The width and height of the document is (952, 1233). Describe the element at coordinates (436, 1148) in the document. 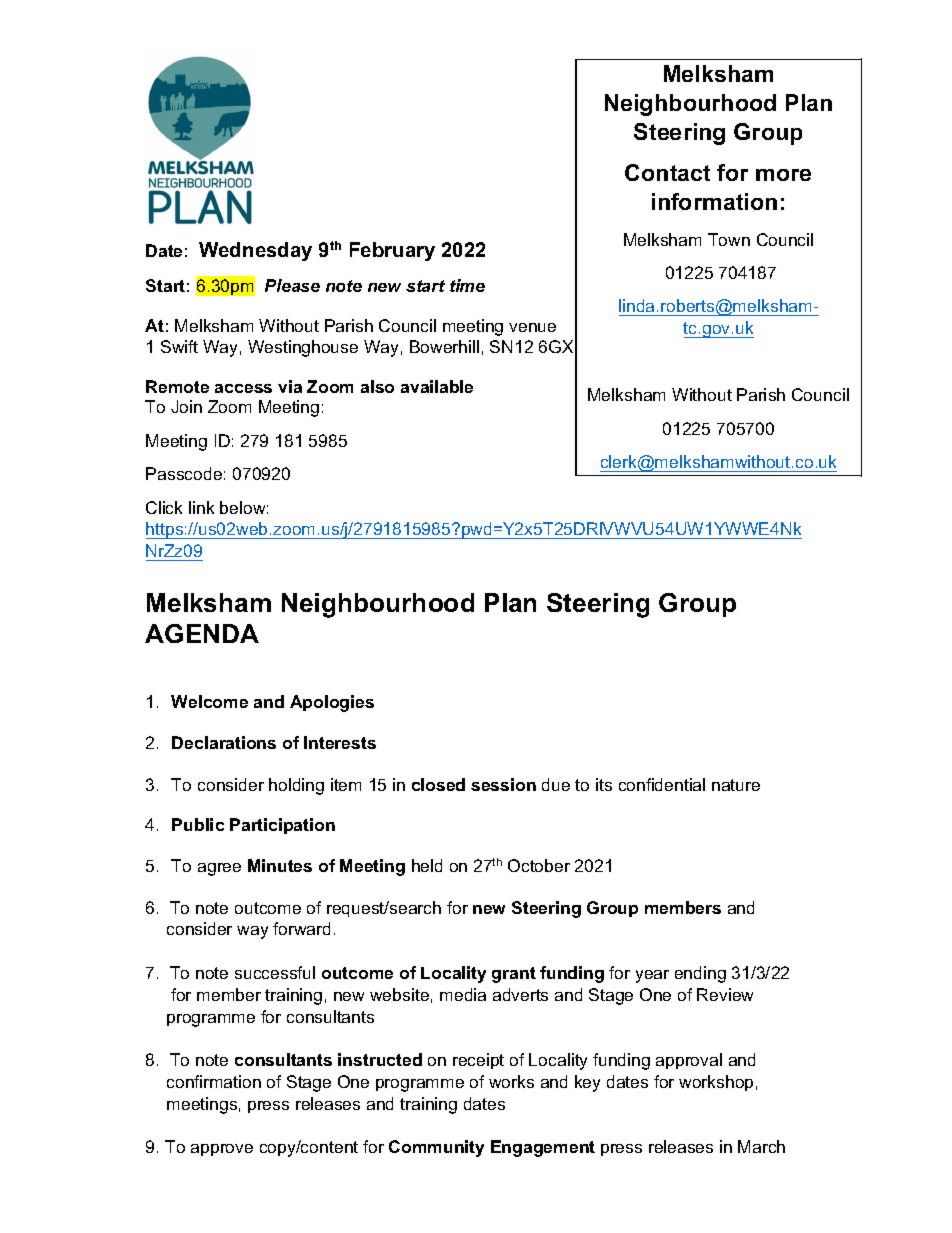

I see `Community` at that location.
